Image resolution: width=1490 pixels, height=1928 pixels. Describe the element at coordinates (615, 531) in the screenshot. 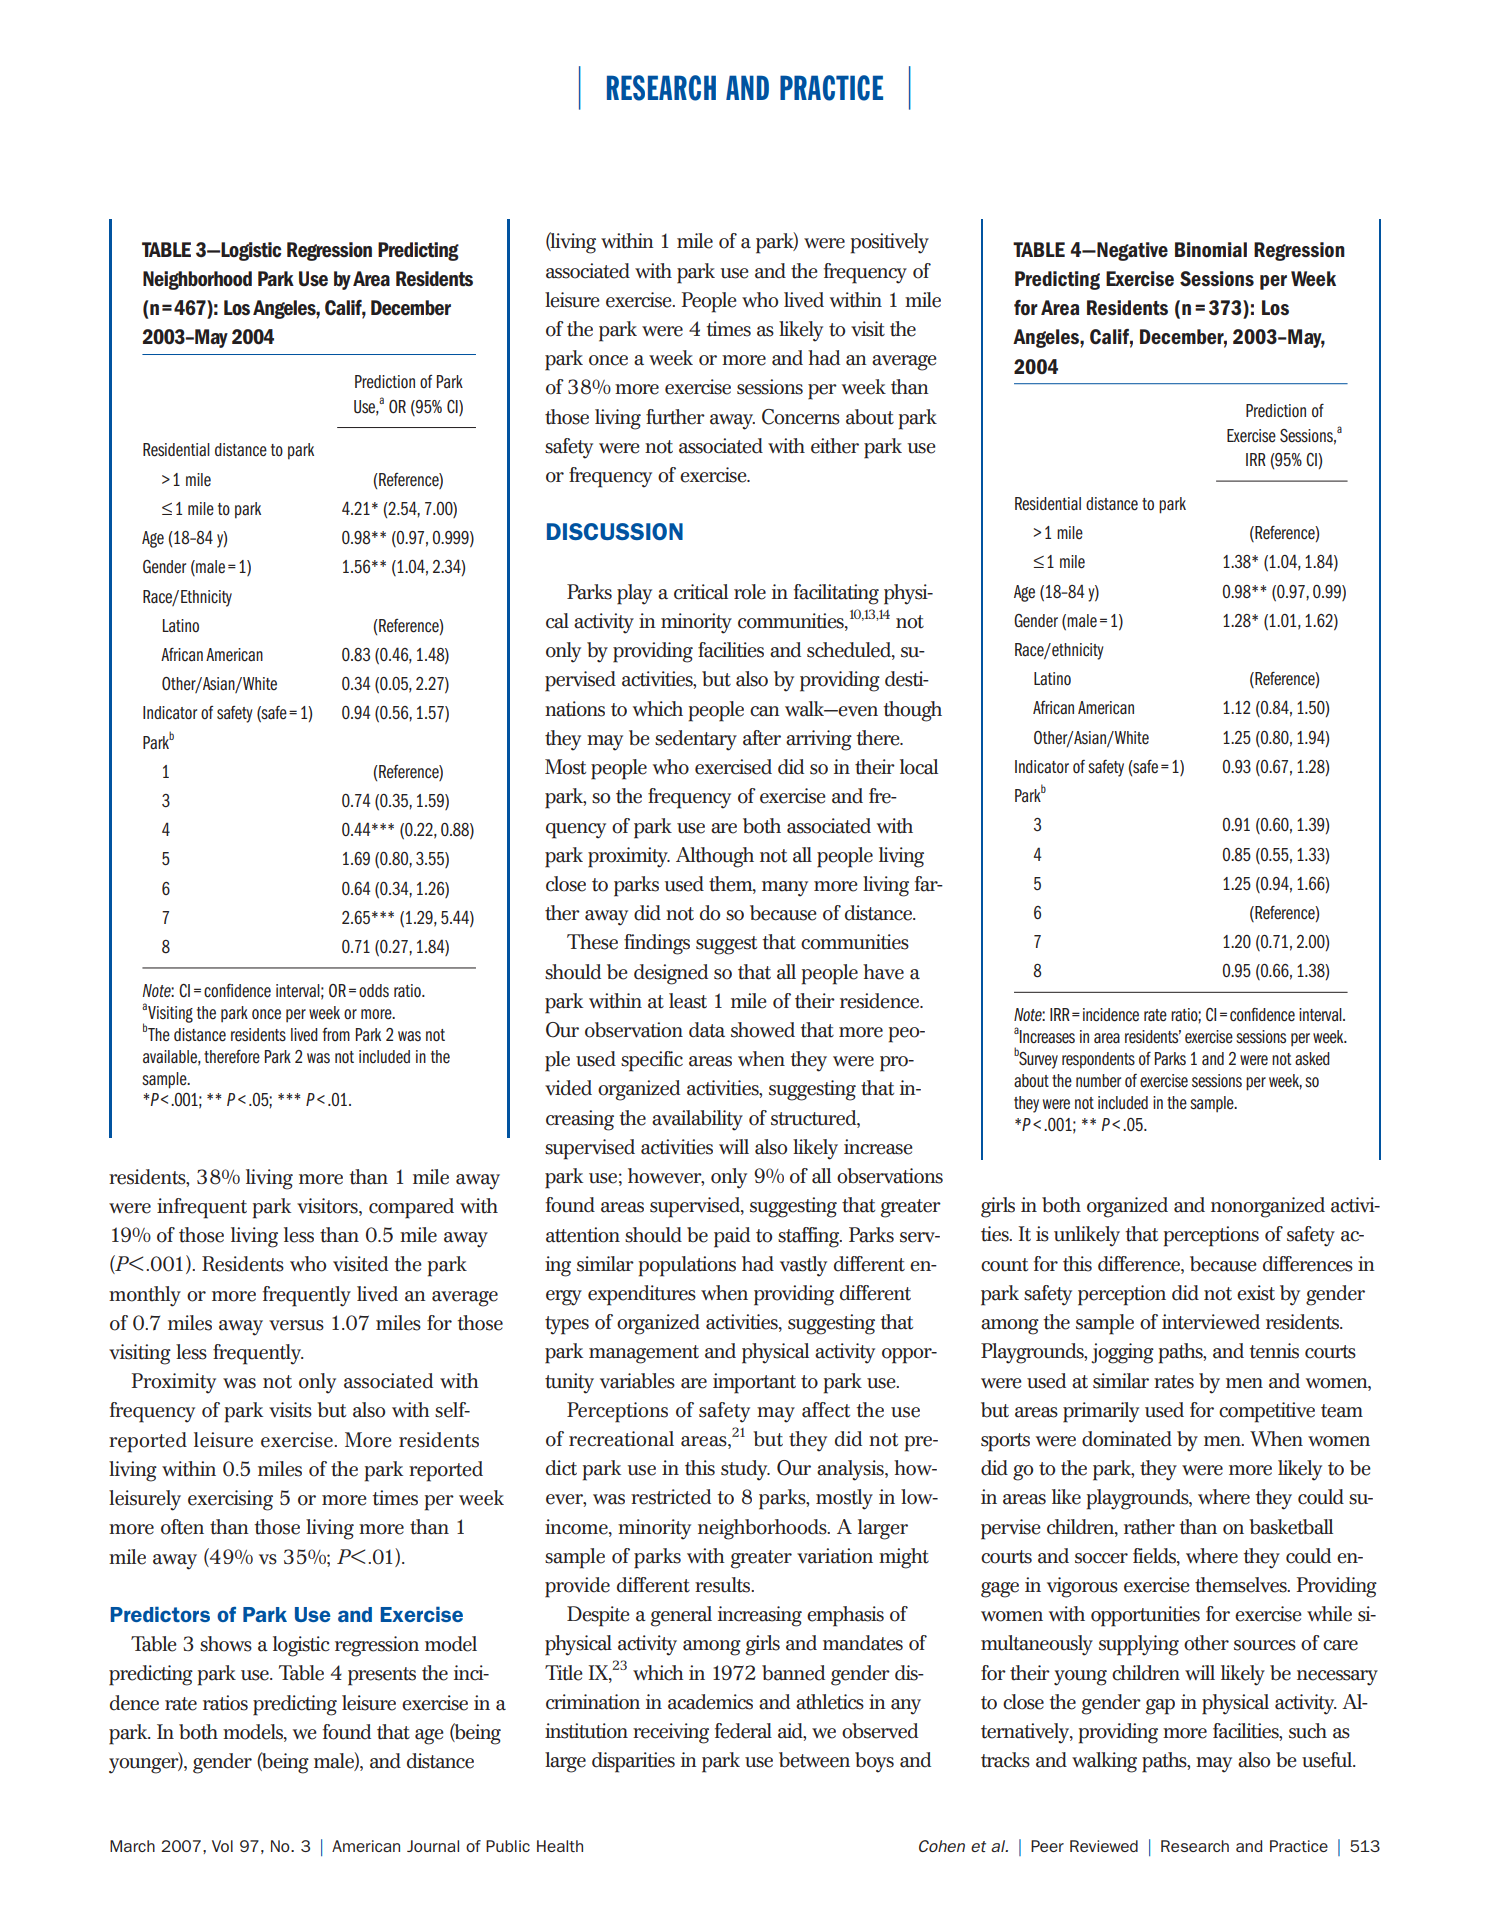

I see `DISCUSSION` at that location.
